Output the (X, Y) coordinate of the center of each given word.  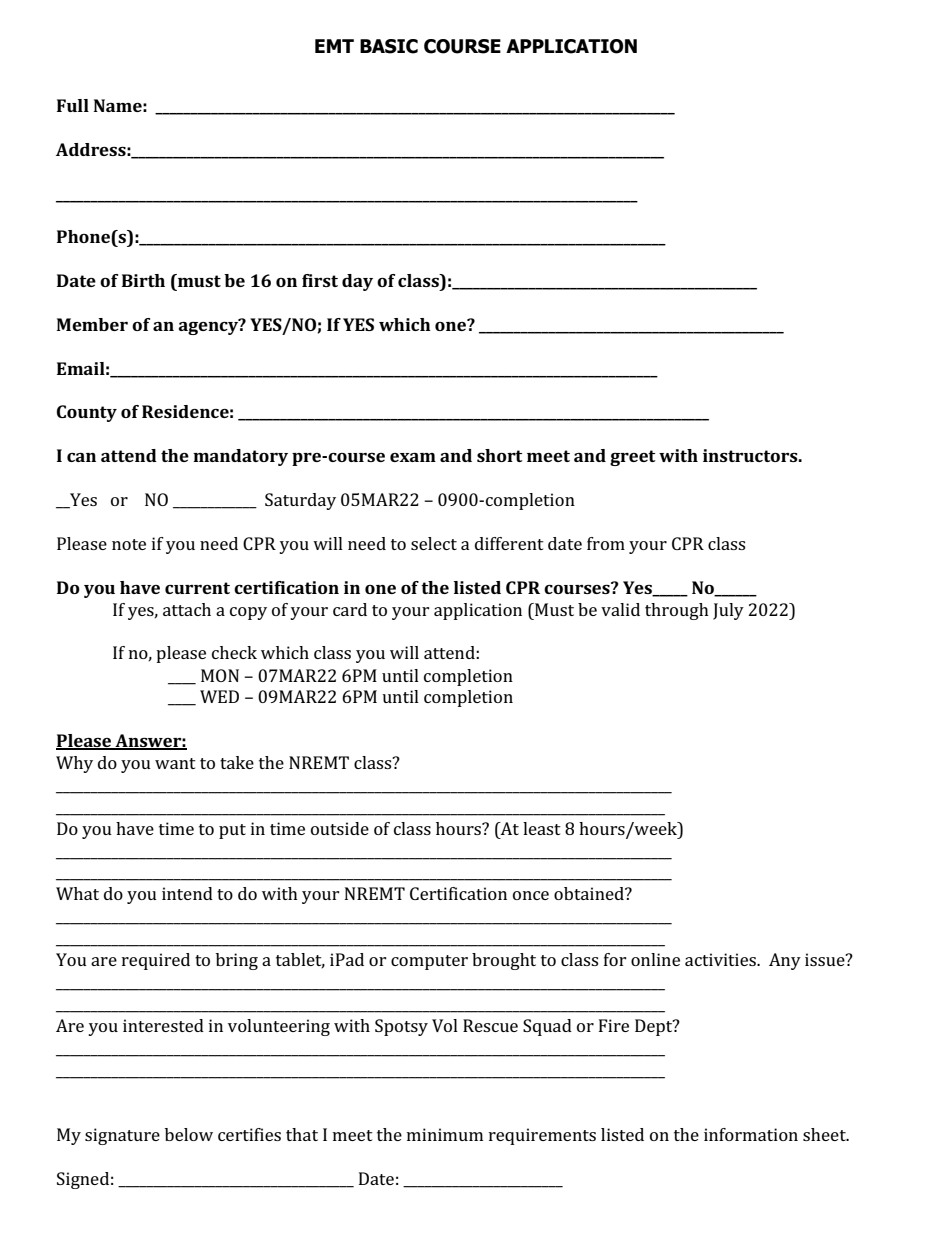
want (175, 763)
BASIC (389, 46)
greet (632, 458)
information (751, 1134)
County (87, 413)
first (320, 280)
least (542, 828)
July (728, 611)
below (189, 1134)
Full (73, 105)
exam (413, 457)
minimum (445, 1134)
